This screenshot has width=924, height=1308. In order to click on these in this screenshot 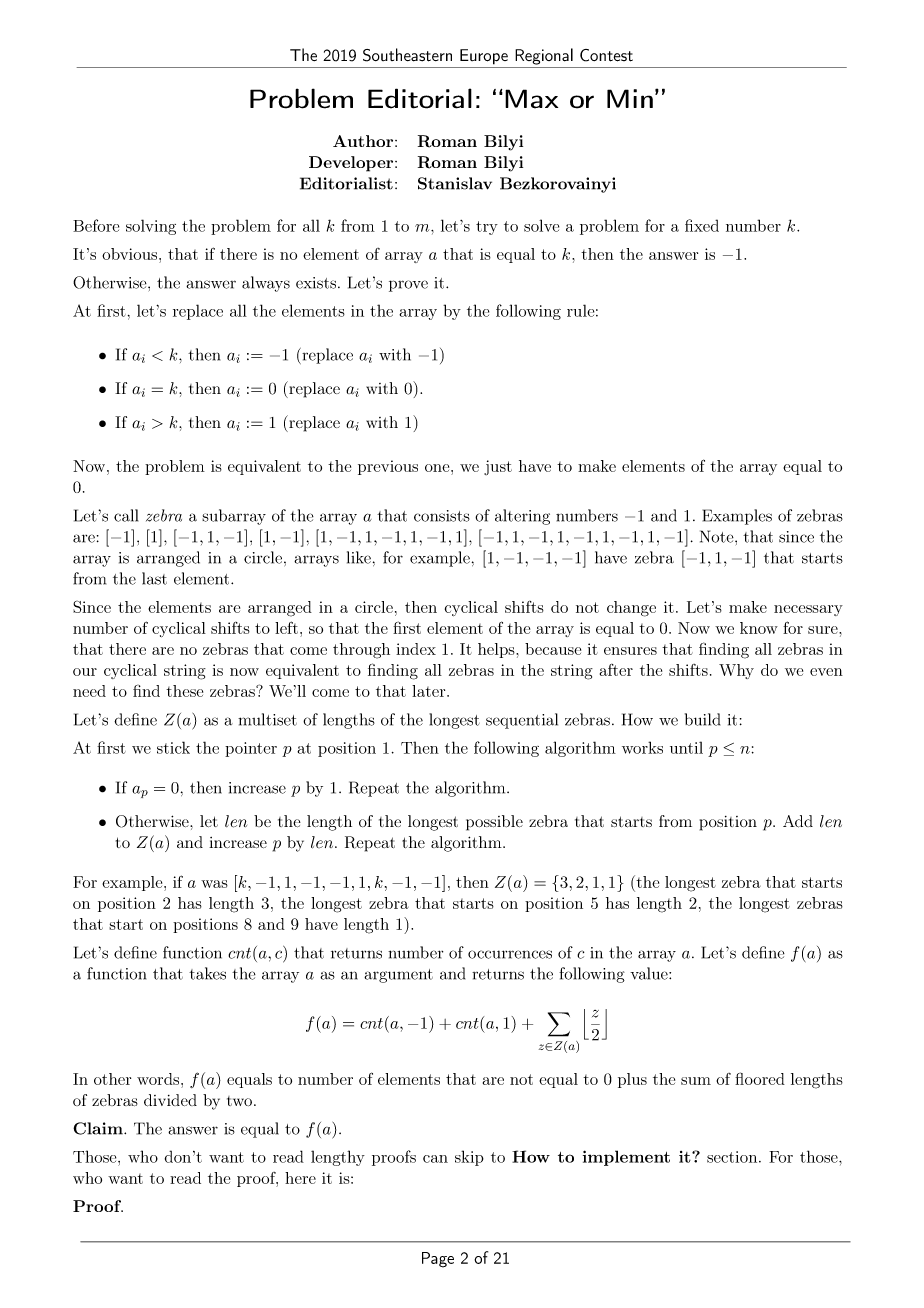, I will do `click(184, 691)`.
